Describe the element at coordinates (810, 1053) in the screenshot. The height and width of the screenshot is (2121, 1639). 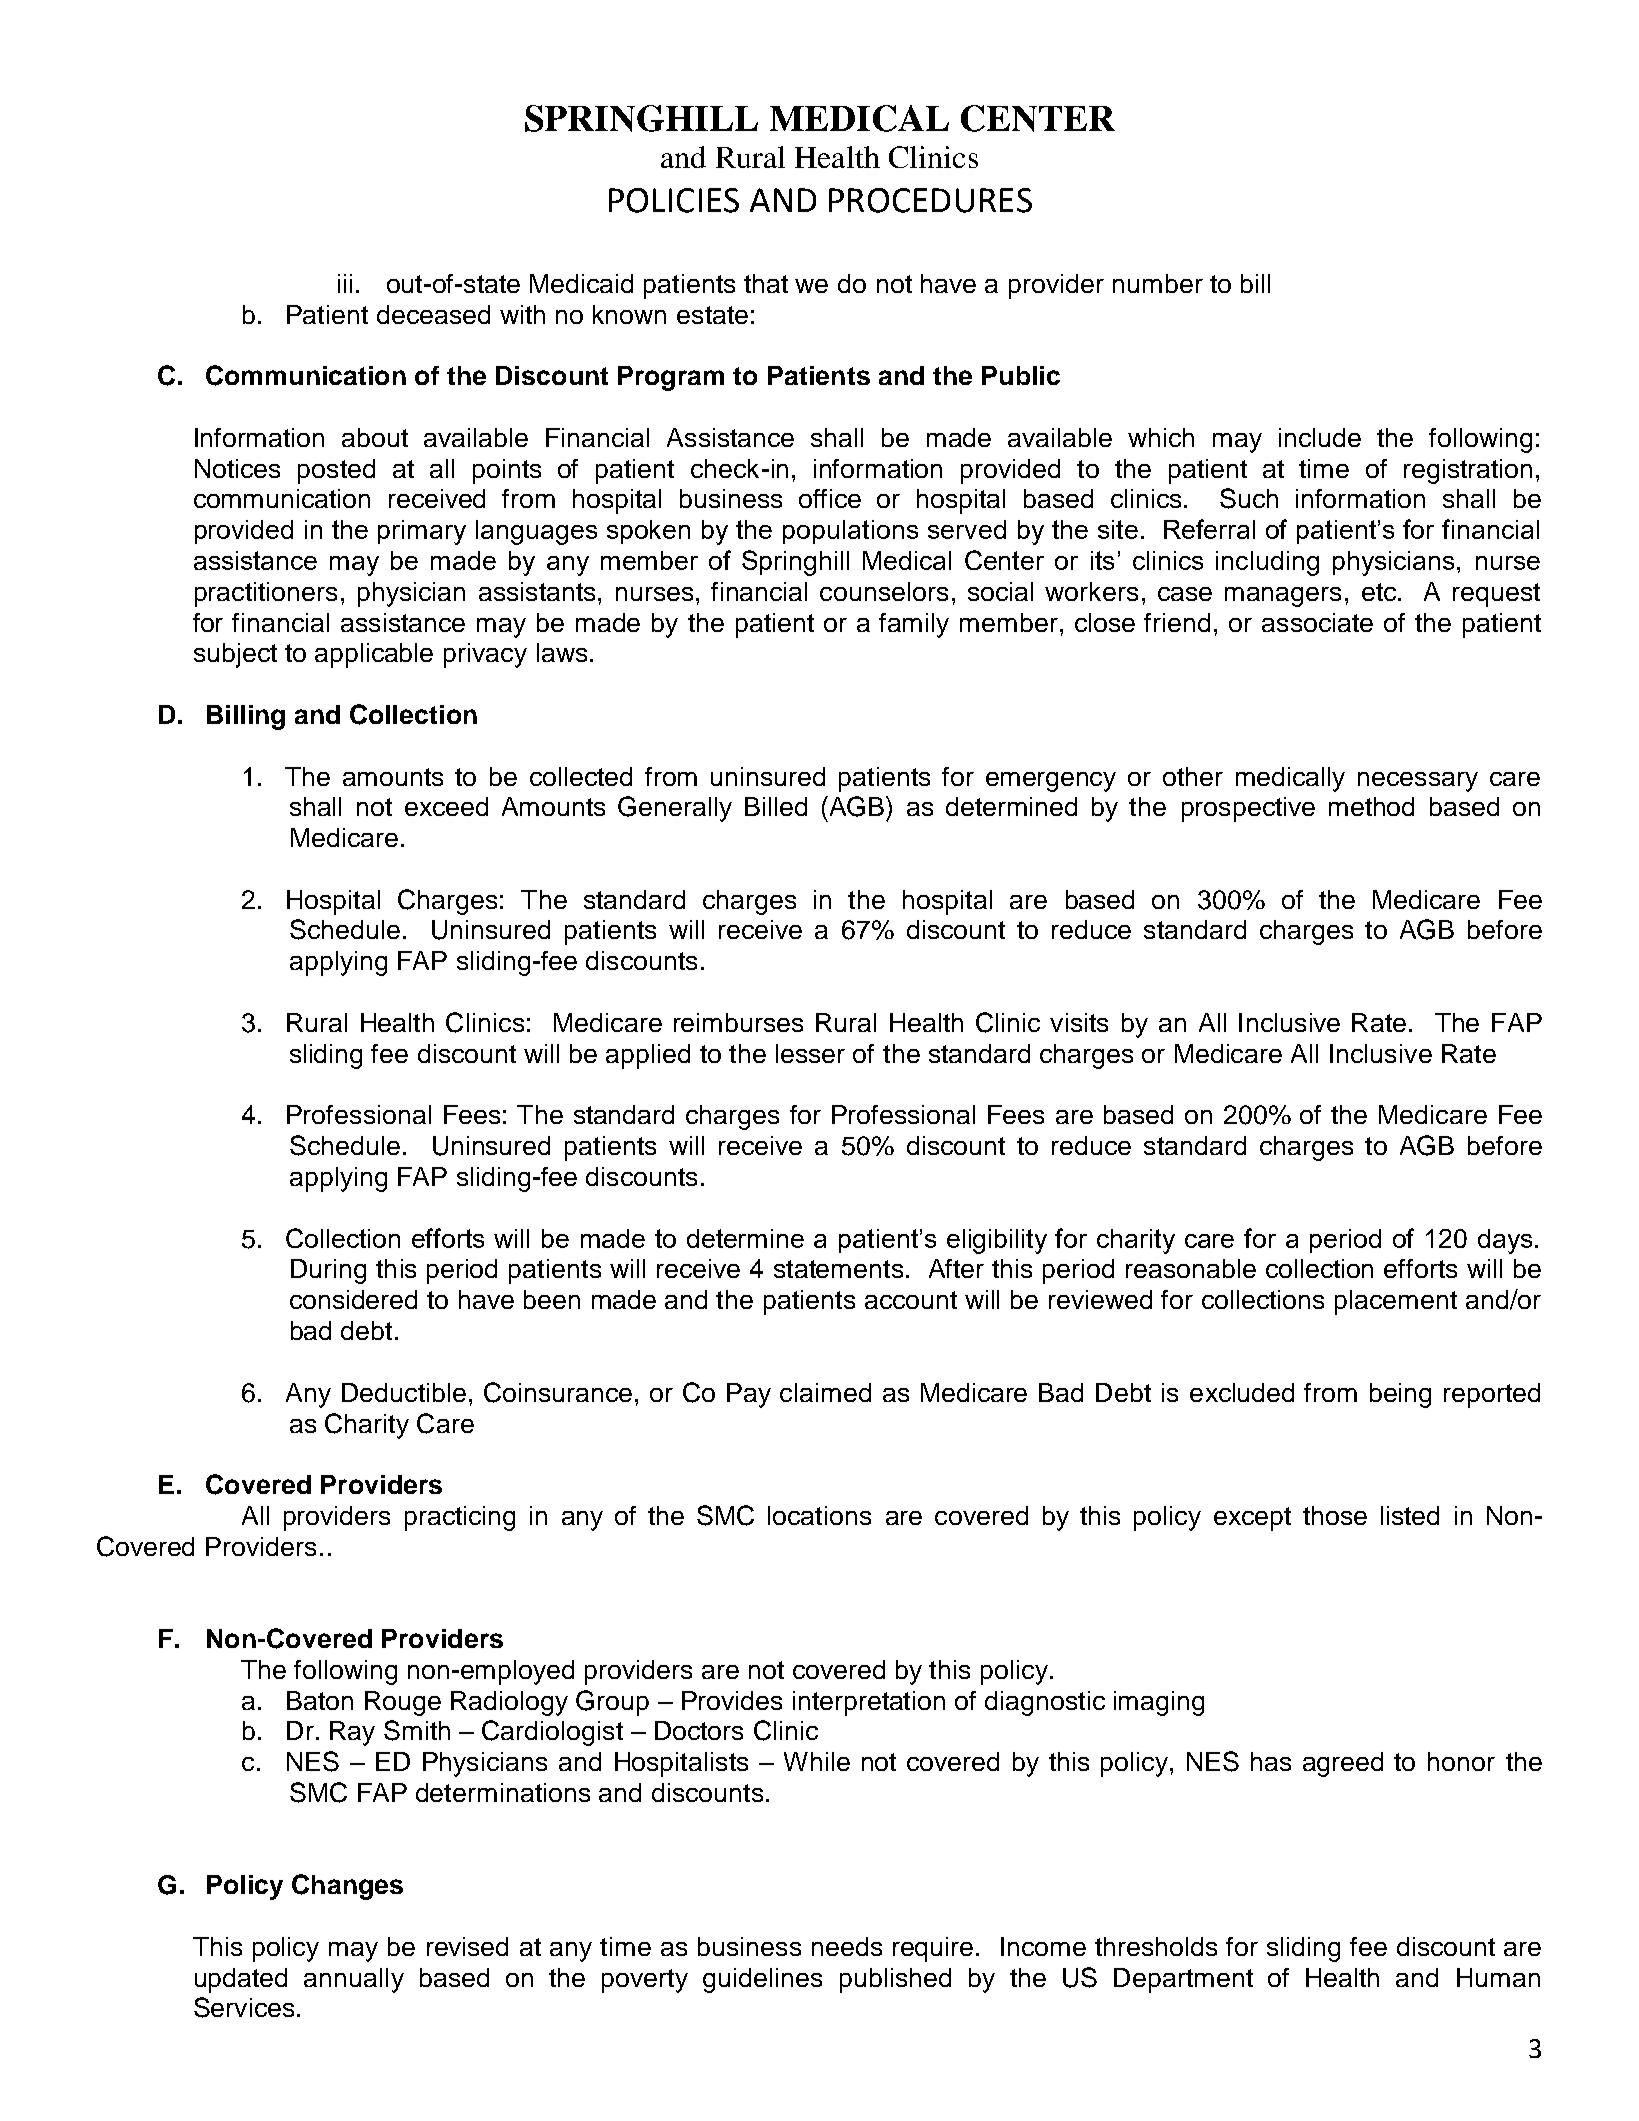
I see `lesser` at that location.
